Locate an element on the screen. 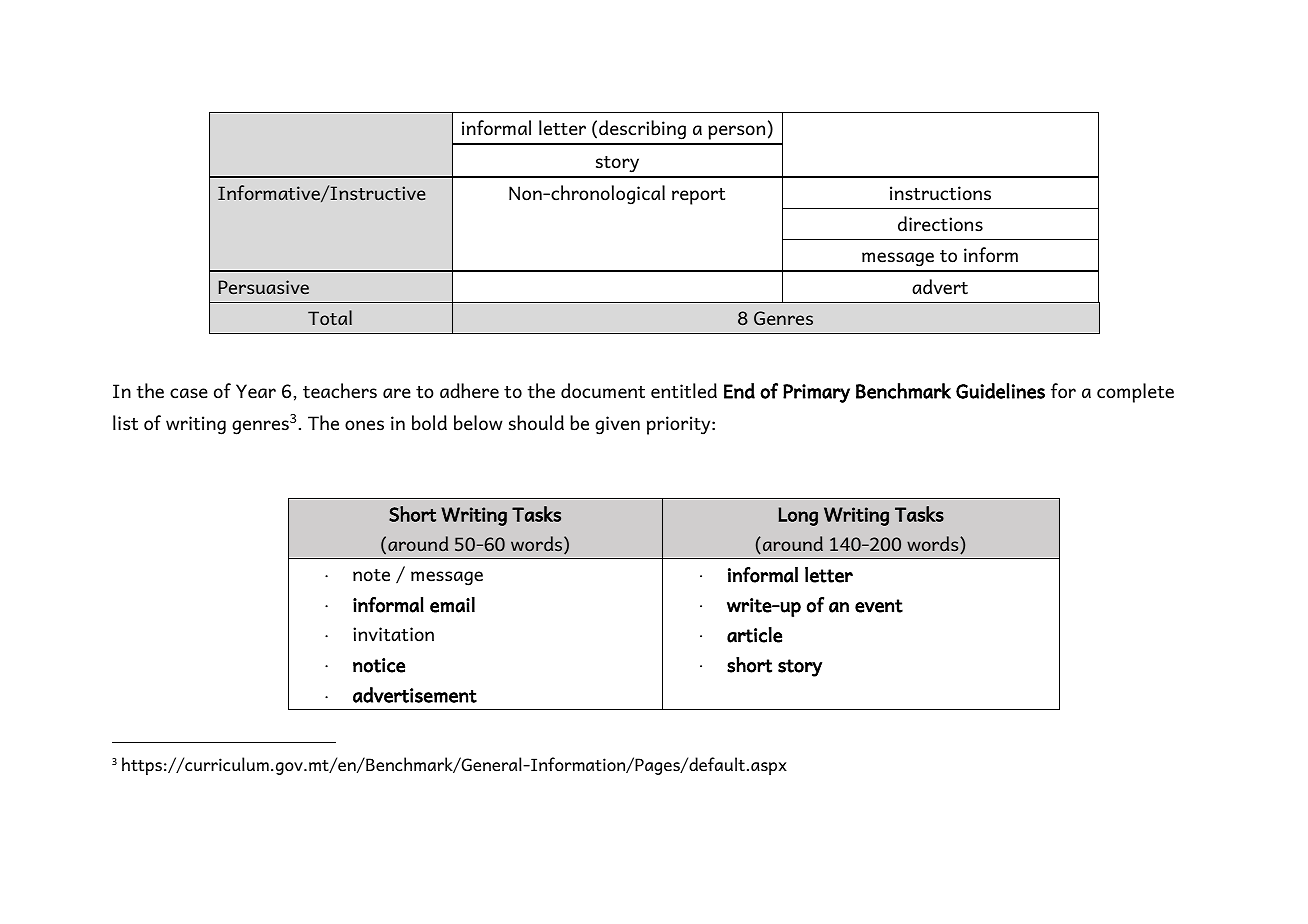 The width and height of the screenshot is (1308, 924). ones is located at coordinates (364, 425).
